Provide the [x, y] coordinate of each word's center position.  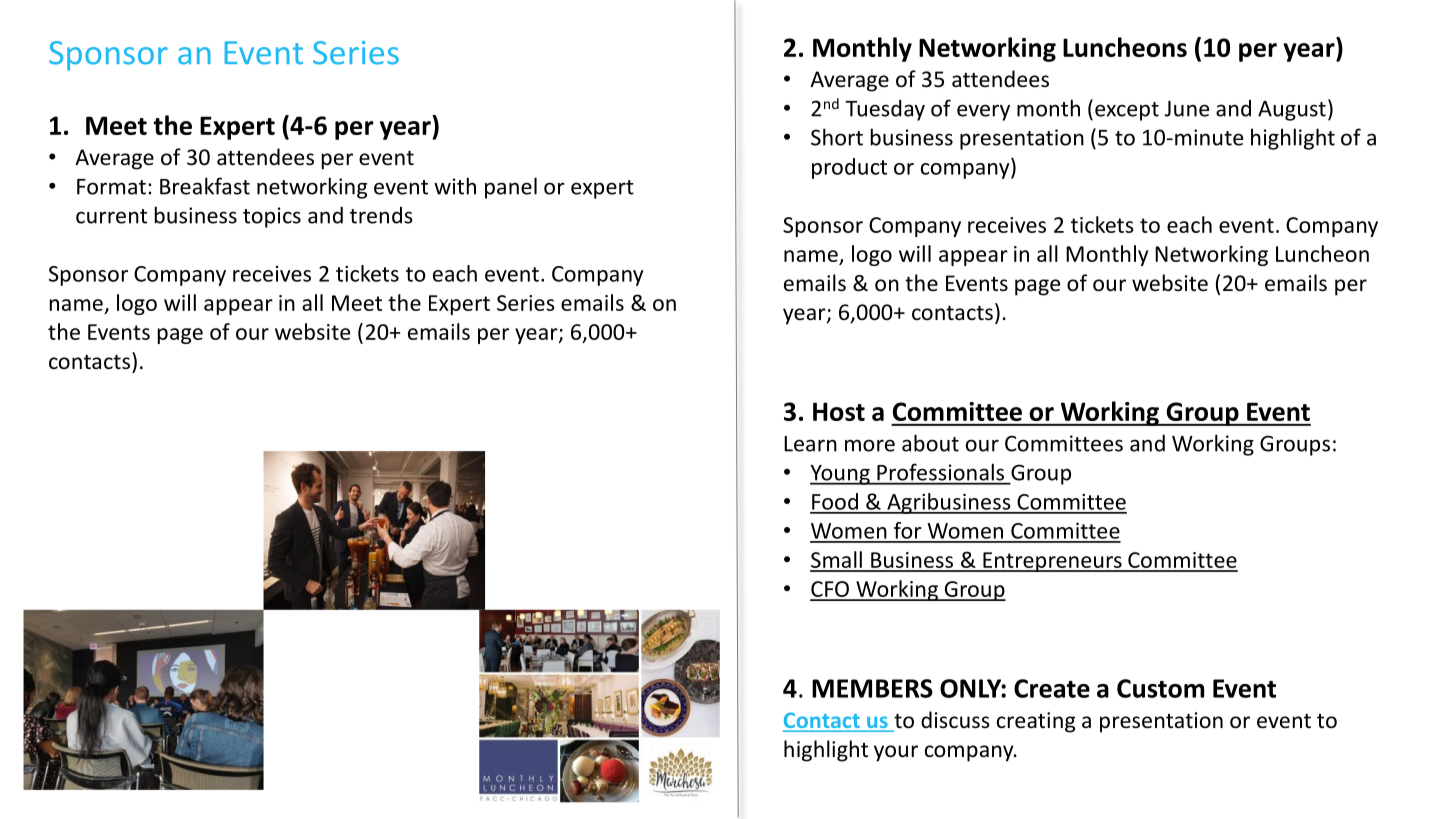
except [1127, 111]
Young [841, 475]
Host [839, 411]
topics [272, 217]
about [930, 443]
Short [837, 137]
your [896, 753]
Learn [810, 444]
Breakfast [205, 186]
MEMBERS [872, 688]
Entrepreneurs [1052, 562]
